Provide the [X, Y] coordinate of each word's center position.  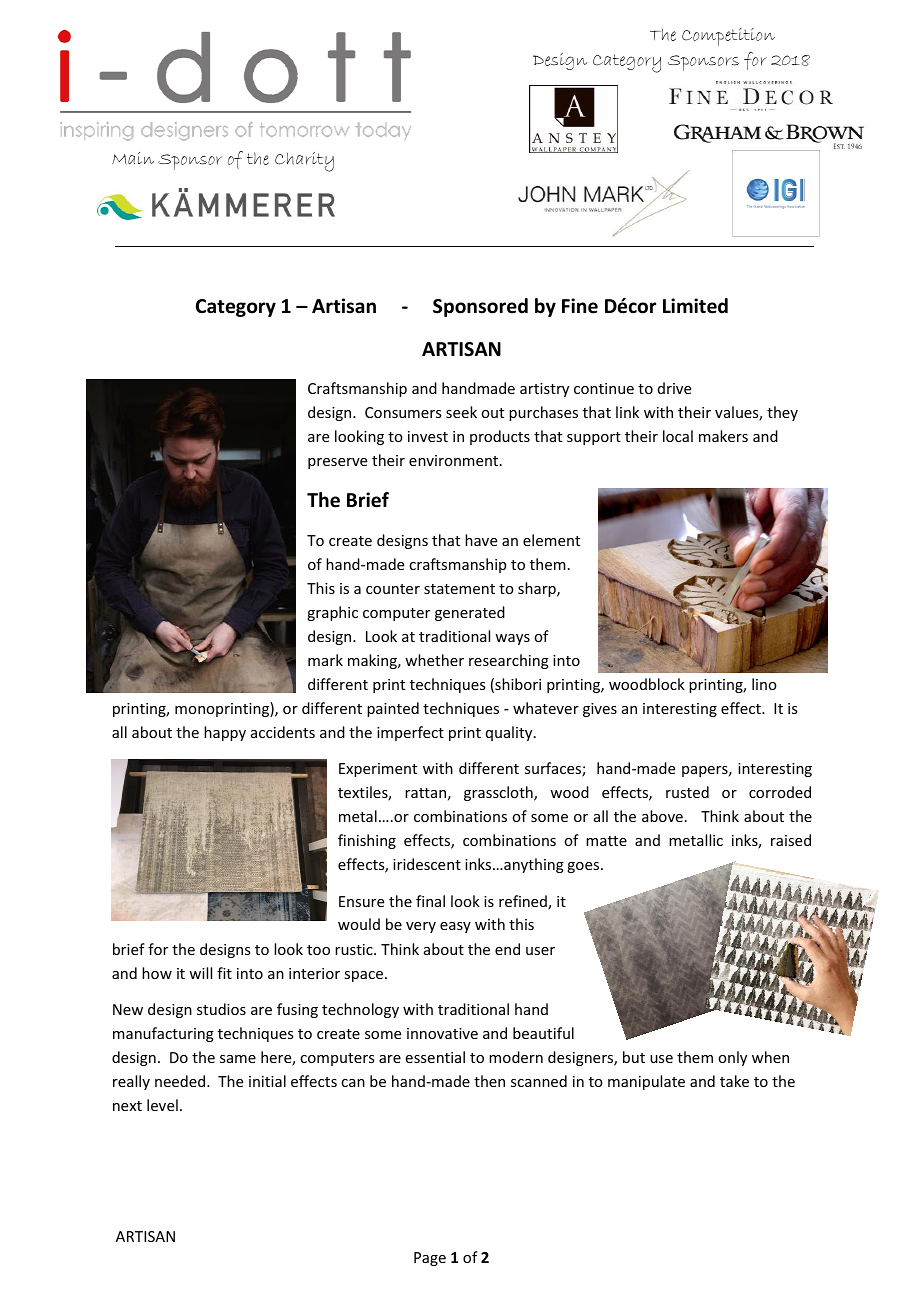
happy [225, 733]
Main [133, 158]
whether [434, 660]
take [734, 1081]
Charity [304, 162]
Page [430, 1259]
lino [764, 684]
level [162, 1105]
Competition [728, 37]
